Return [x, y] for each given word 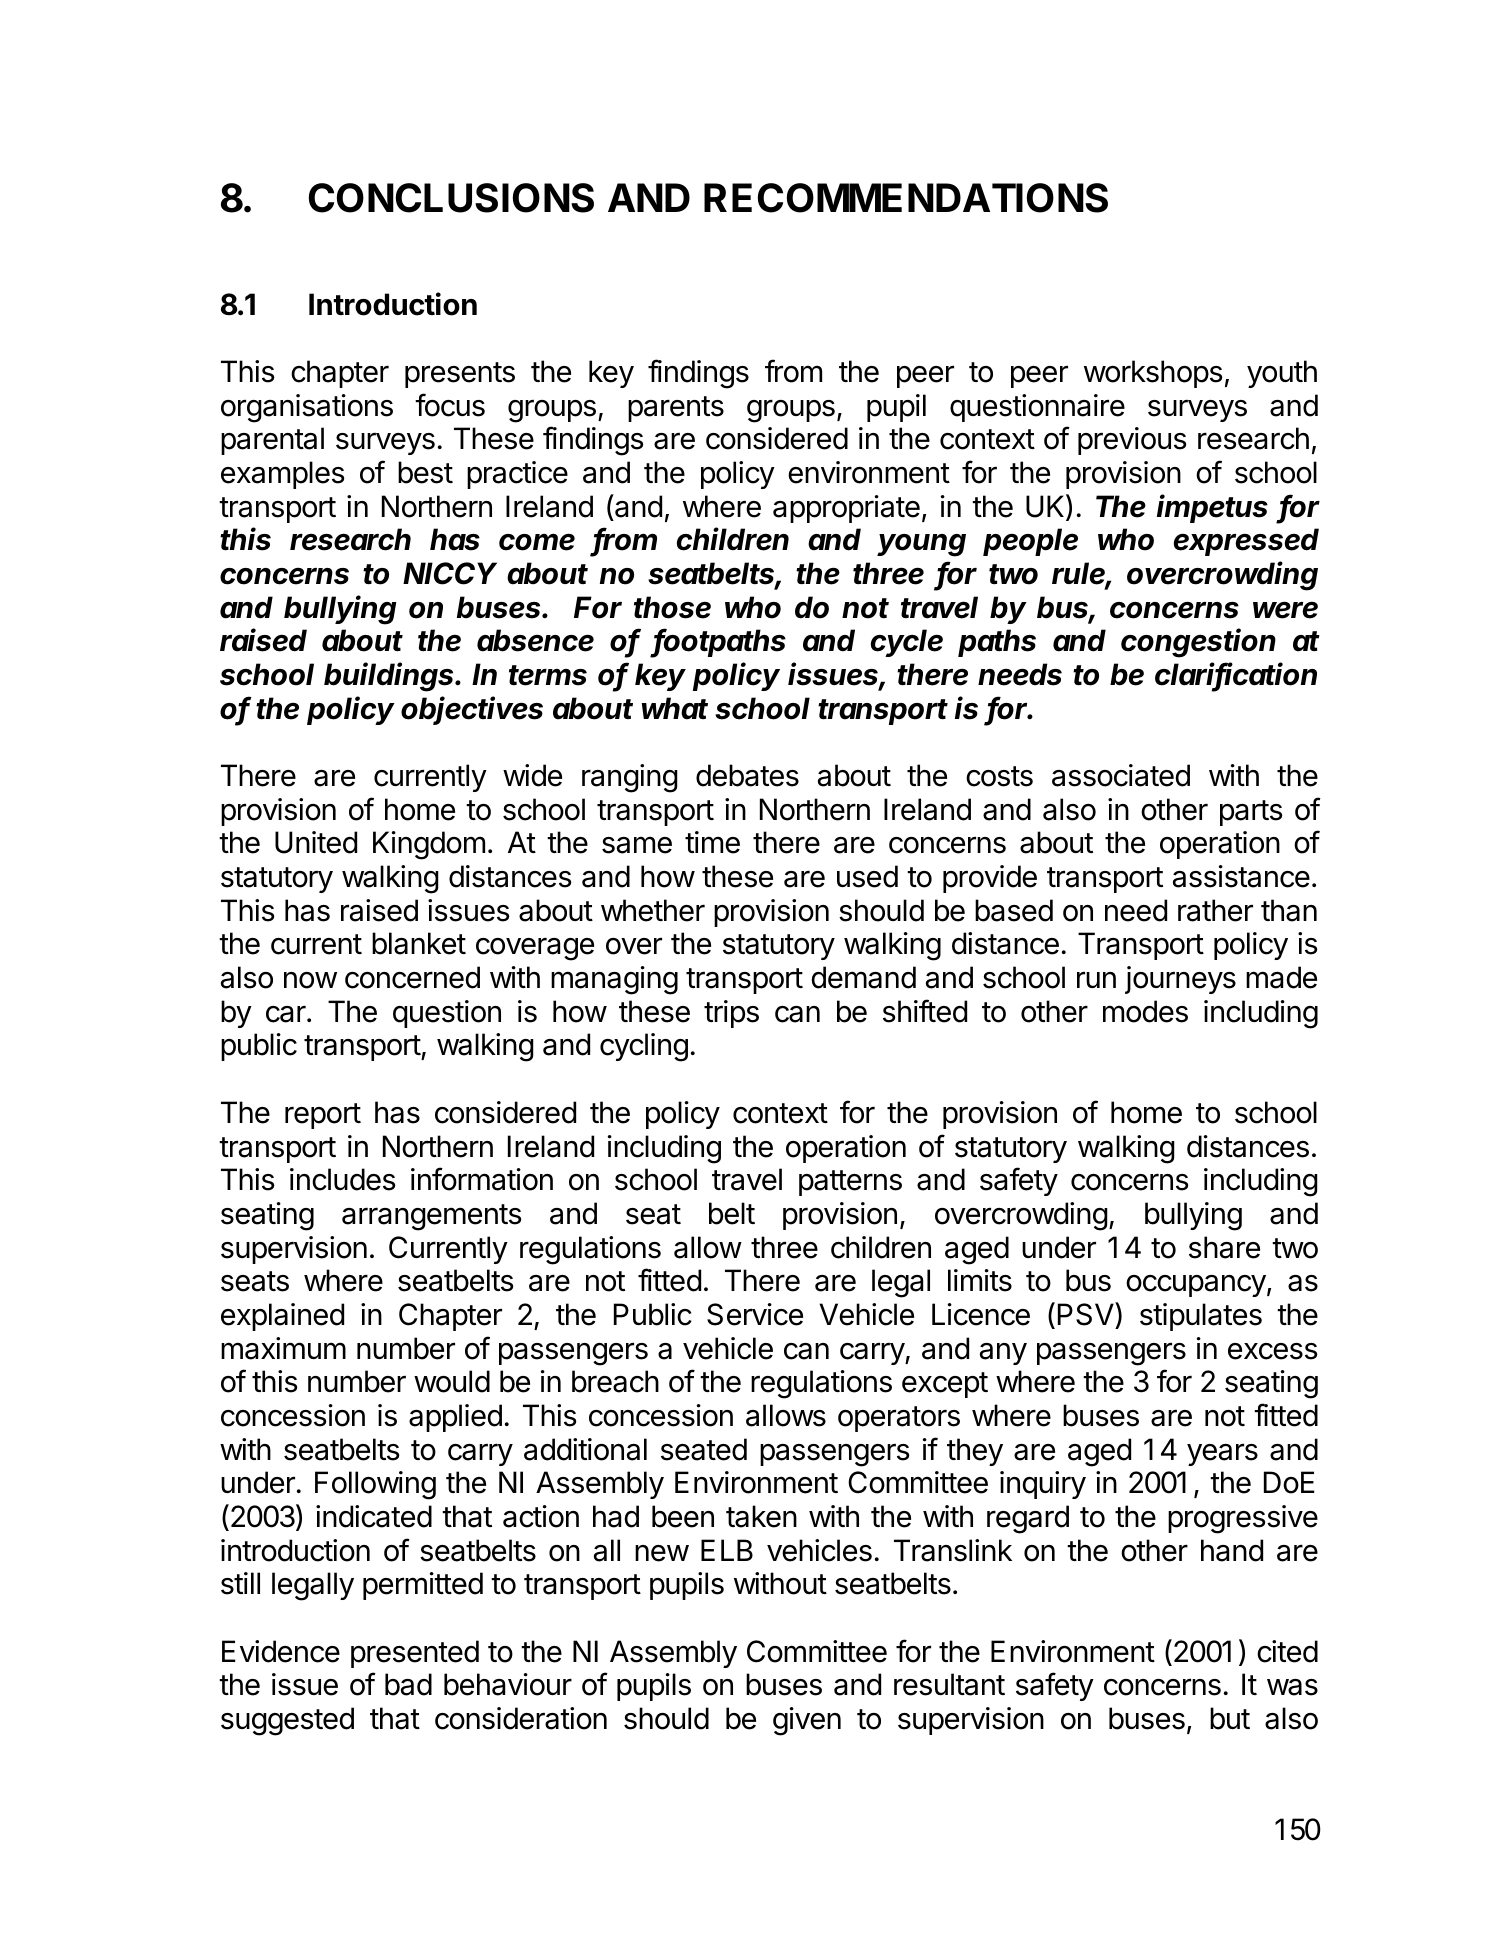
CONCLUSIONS [451, 198]
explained [282, 1317]
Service [755, 1314]
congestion [1198, 643]
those [672, 607]
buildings [390, 677]
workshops [1153, 374]
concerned [412, 977]
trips [731, 1014]
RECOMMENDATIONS [906, 198]
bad [408, 1684]
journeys [1180, 980]
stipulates [1201, 1317]
